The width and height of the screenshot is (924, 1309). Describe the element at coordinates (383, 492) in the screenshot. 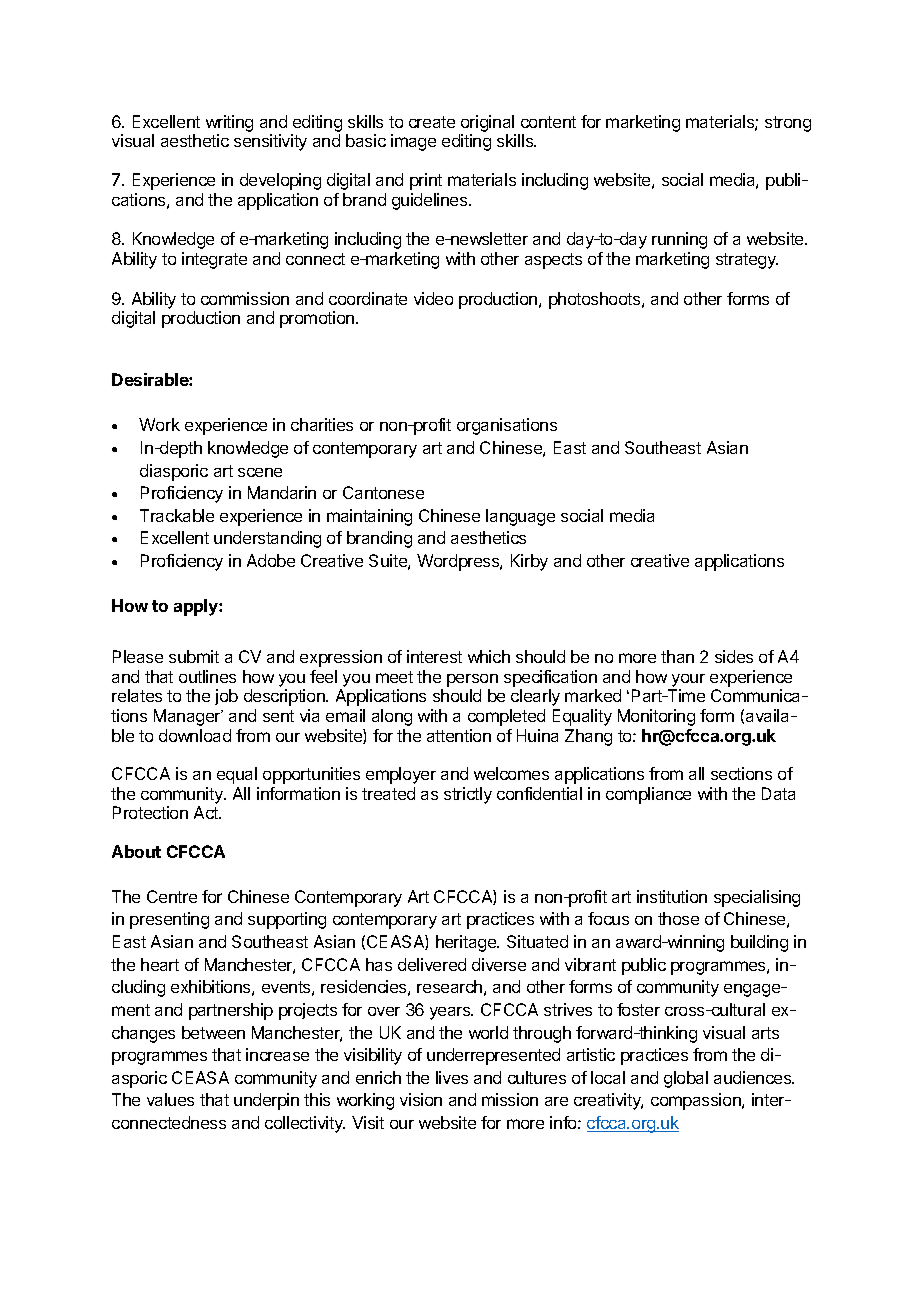

I see `Cantonese` at that location.
